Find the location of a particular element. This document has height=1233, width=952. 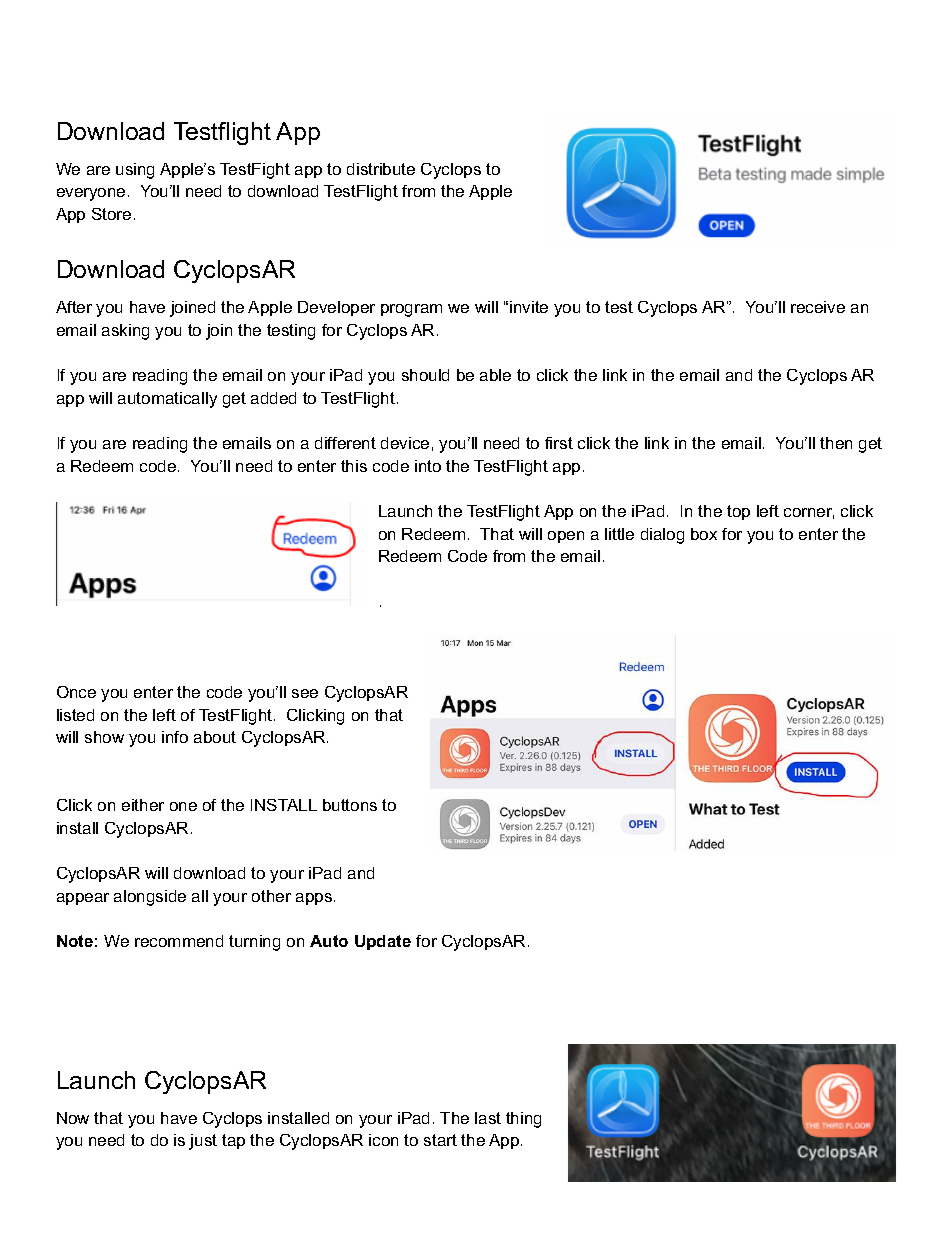

box is located at coordinates (704, 534).
